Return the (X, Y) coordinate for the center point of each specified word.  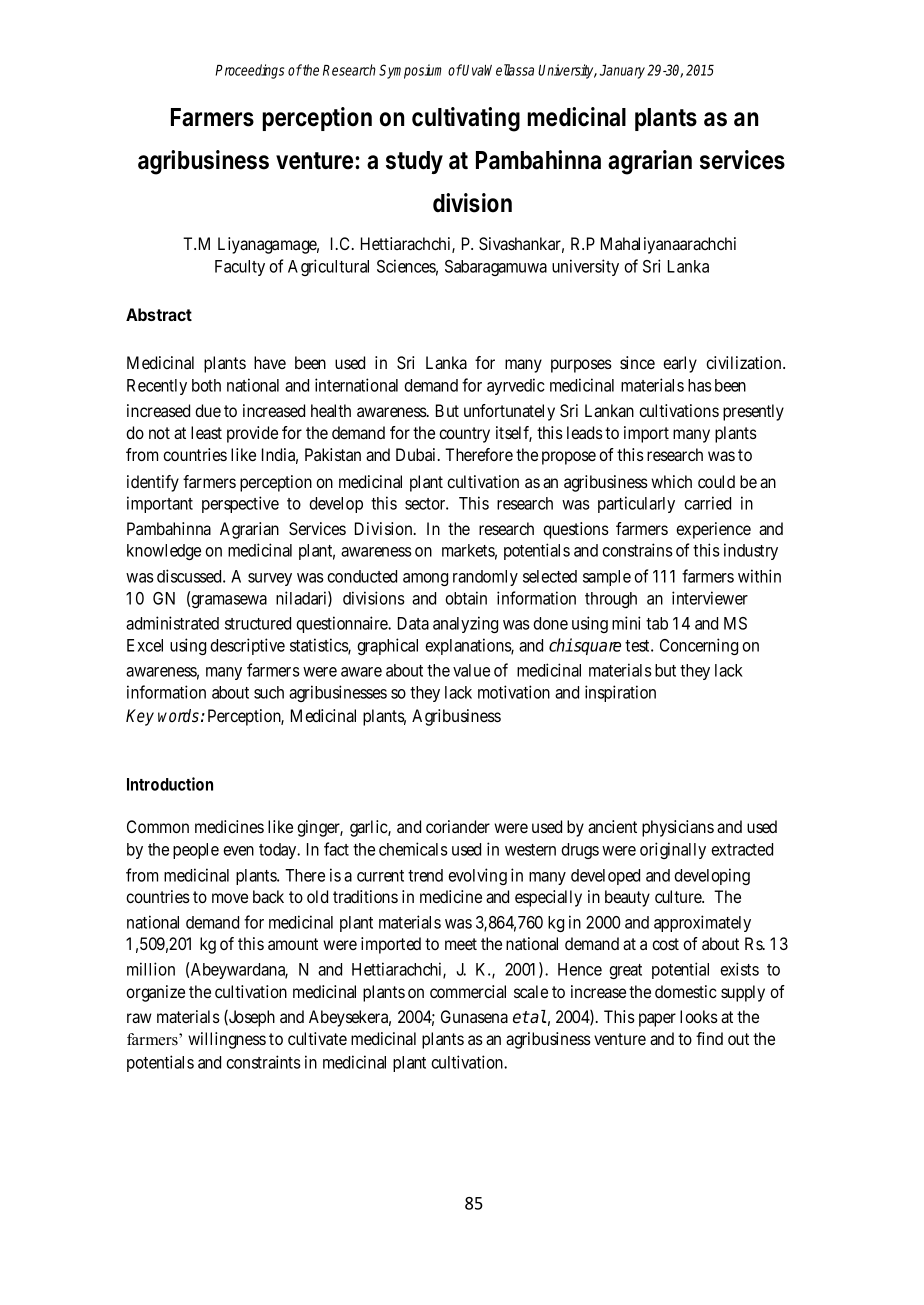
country (464, 435)
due (208, 410)
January (622, 72)
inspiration (620, 693)
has (700, 385)
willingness (227, 1040)
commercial (468, 991)
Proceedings (250, 71)
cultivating (466, 119)
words (178, 716)
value (471, 670)
